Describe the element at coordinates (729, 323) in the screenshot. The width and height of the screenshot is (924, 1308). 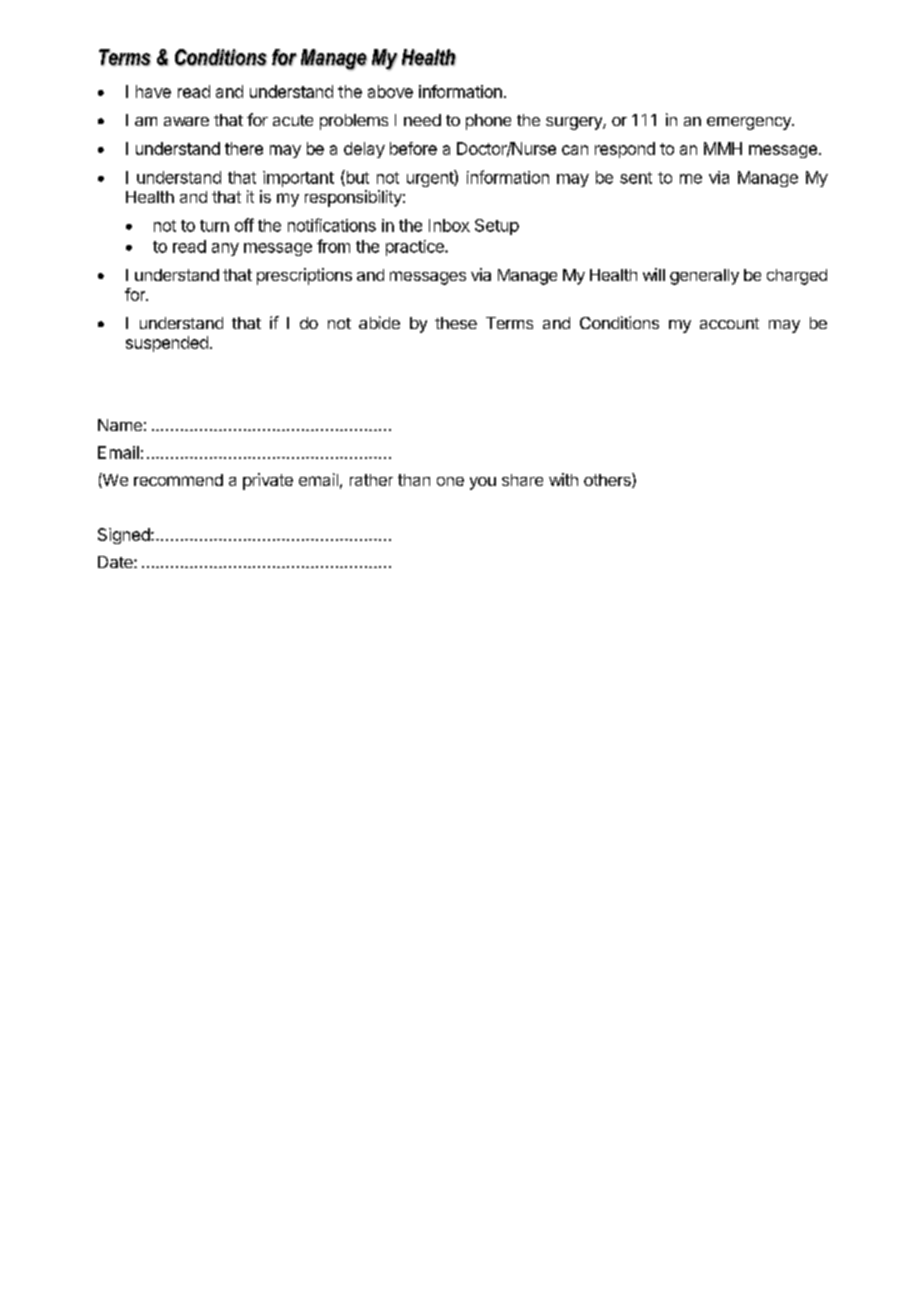
I see `account` at that location.
